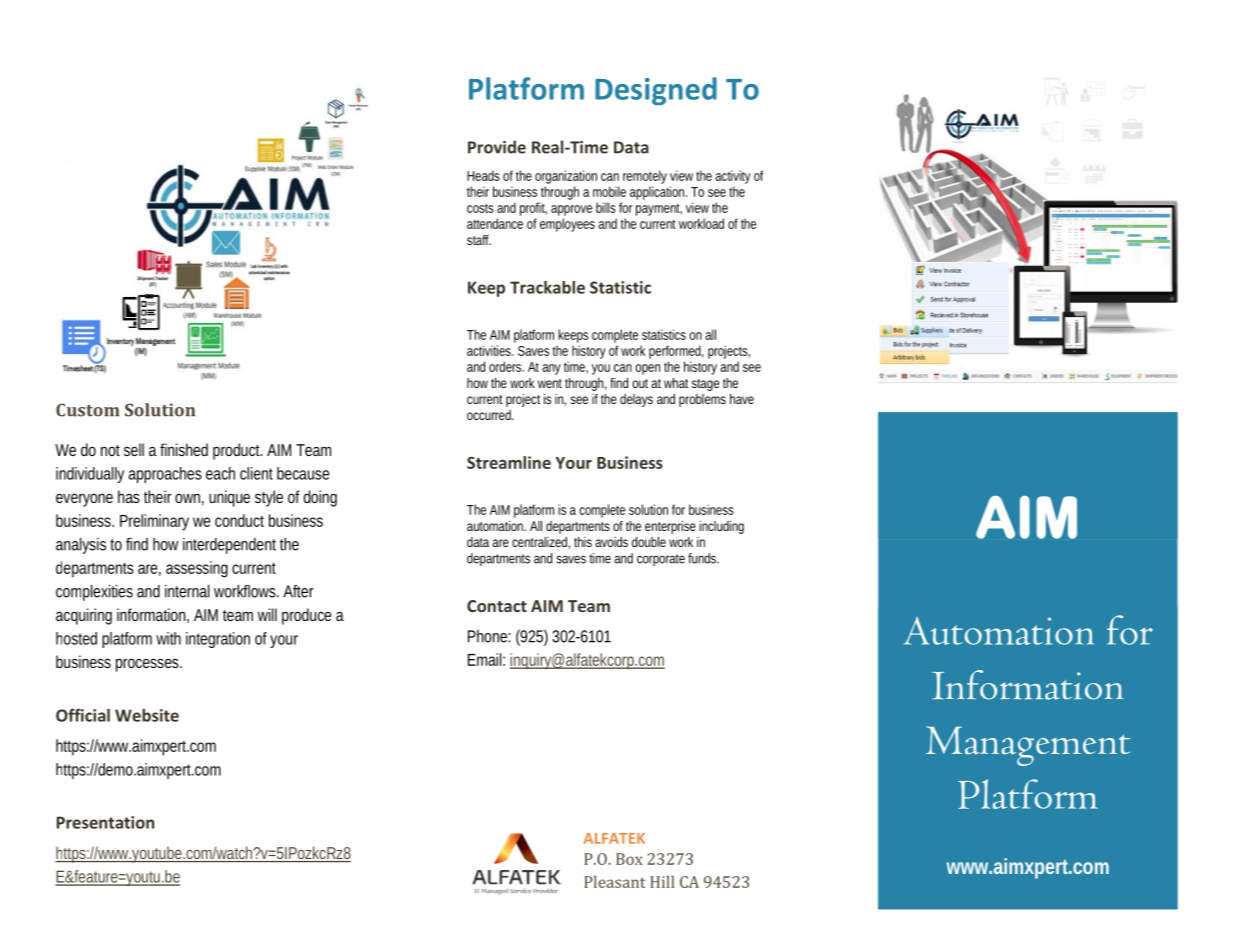 This screenshot has width=1233, height=952. Describe the element at coordinates (733, 177) in the screenshot. I see `activity` at that location.
